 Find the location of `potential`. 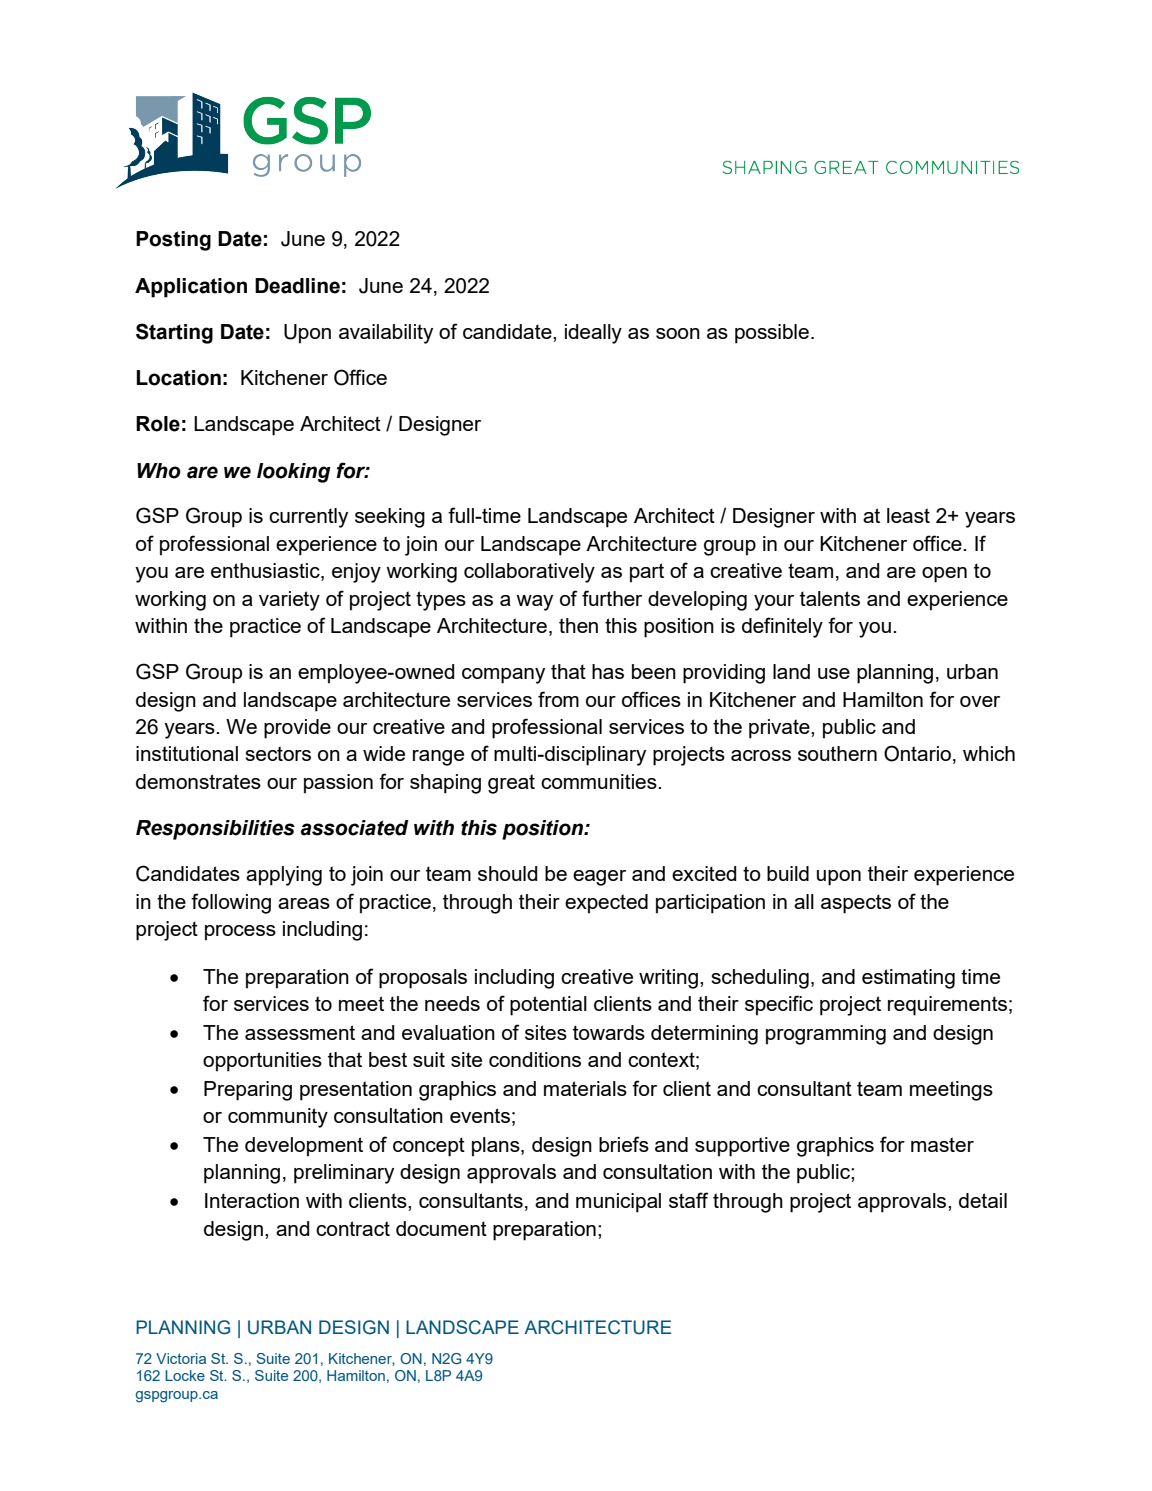

potential is located at coordinates (548, 1006).
